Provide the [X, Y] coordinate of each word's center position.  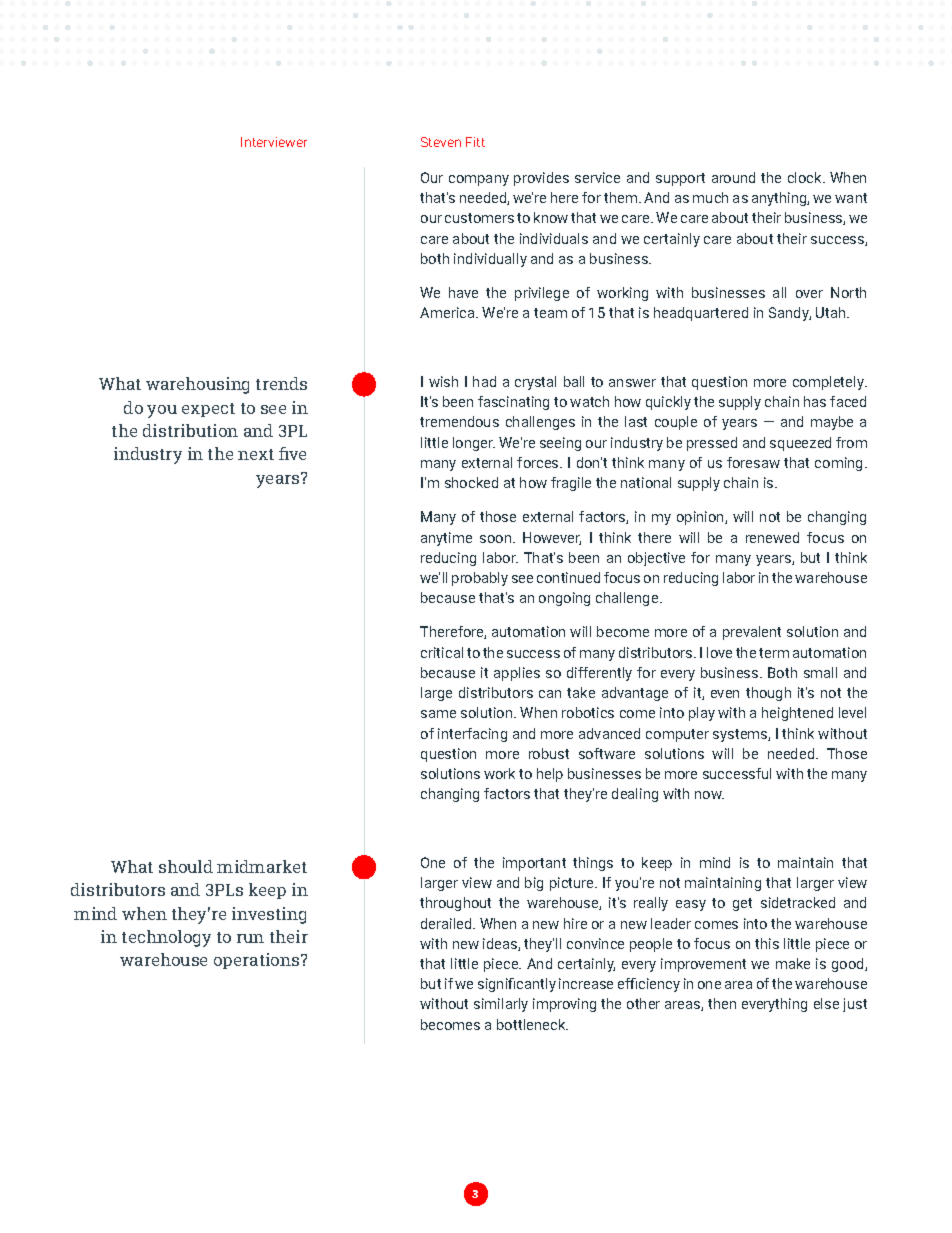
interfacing [472, 735]
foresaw [753, 462]
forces [539, 462]
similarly [501, 1005]
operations [258, 961]
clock [806, 177]
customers [479, 218]
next [256, 454]
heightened [797, 714]
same [438, 714]
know [551, 217]
